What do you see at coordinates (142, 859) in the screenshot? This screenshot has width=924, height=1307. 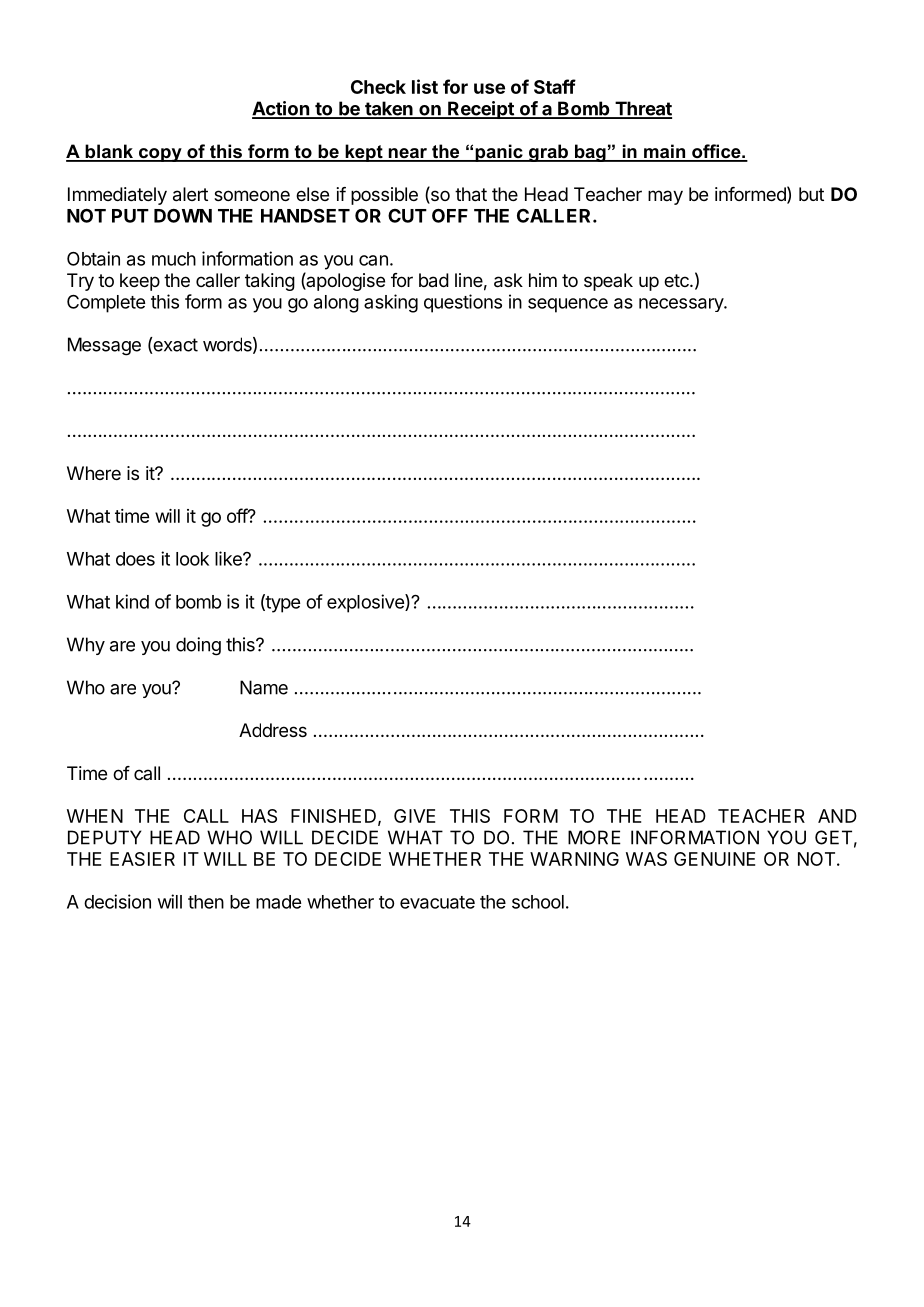 I see `EASIER` at bounding box center [142, 859].
